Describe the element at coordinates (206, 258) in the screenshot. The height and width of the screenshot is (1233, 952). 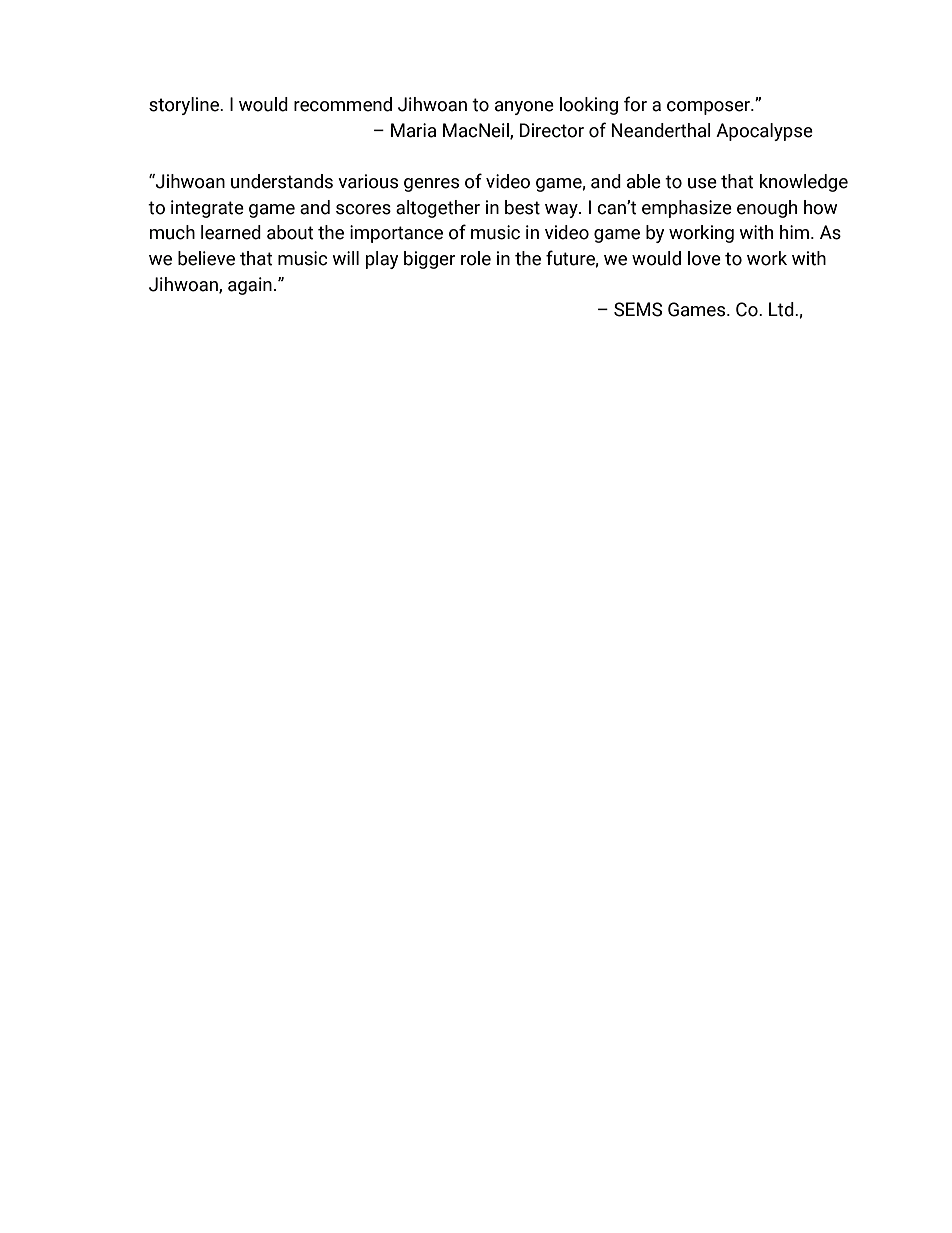
I see `believe` at that location.
